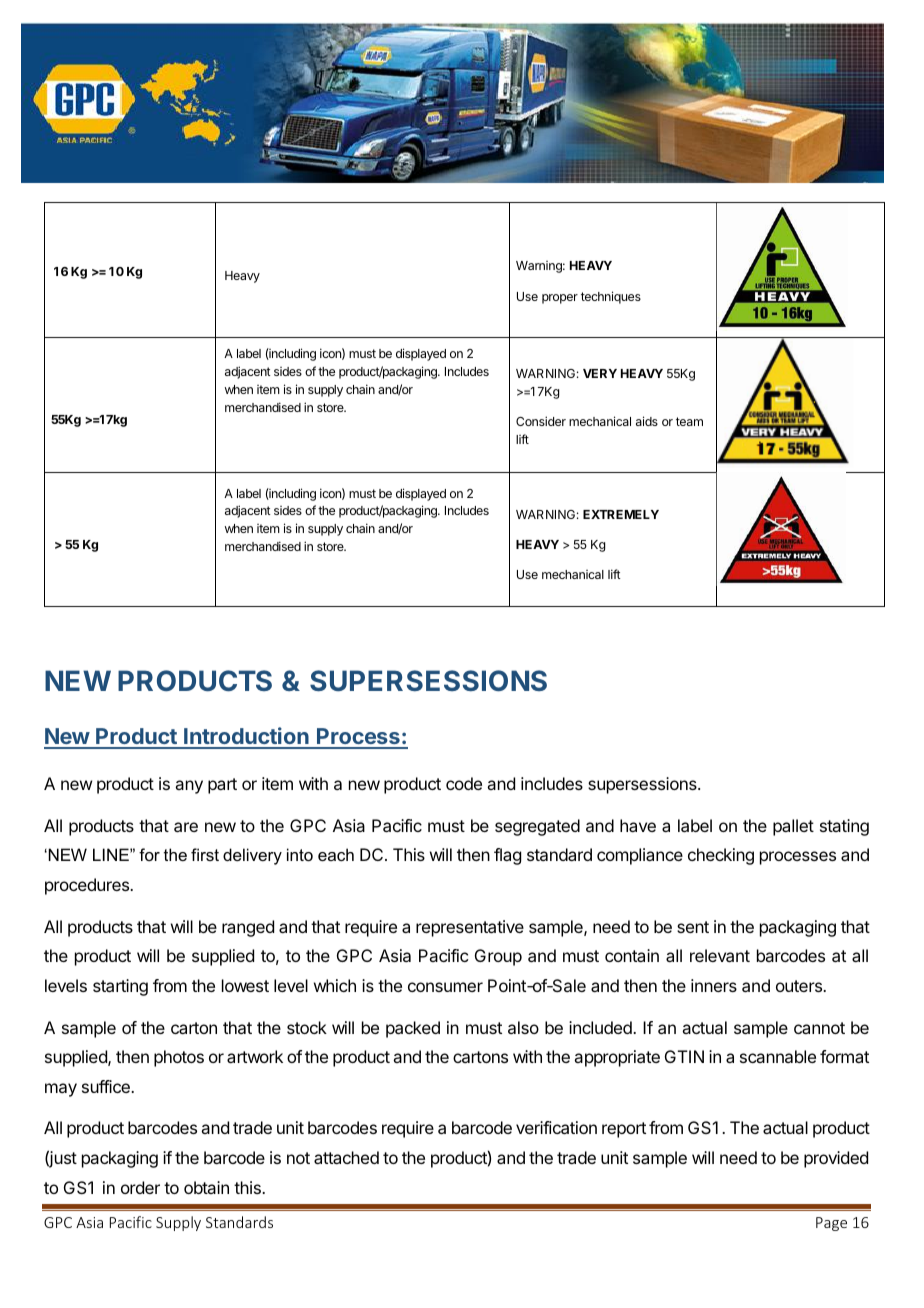 The width and height of the screenshot is (924, 1308). What do you see at coordinates (621, 514) in the screenshot?
I see `EXTREMELY` at bounding box center [621, 514].
